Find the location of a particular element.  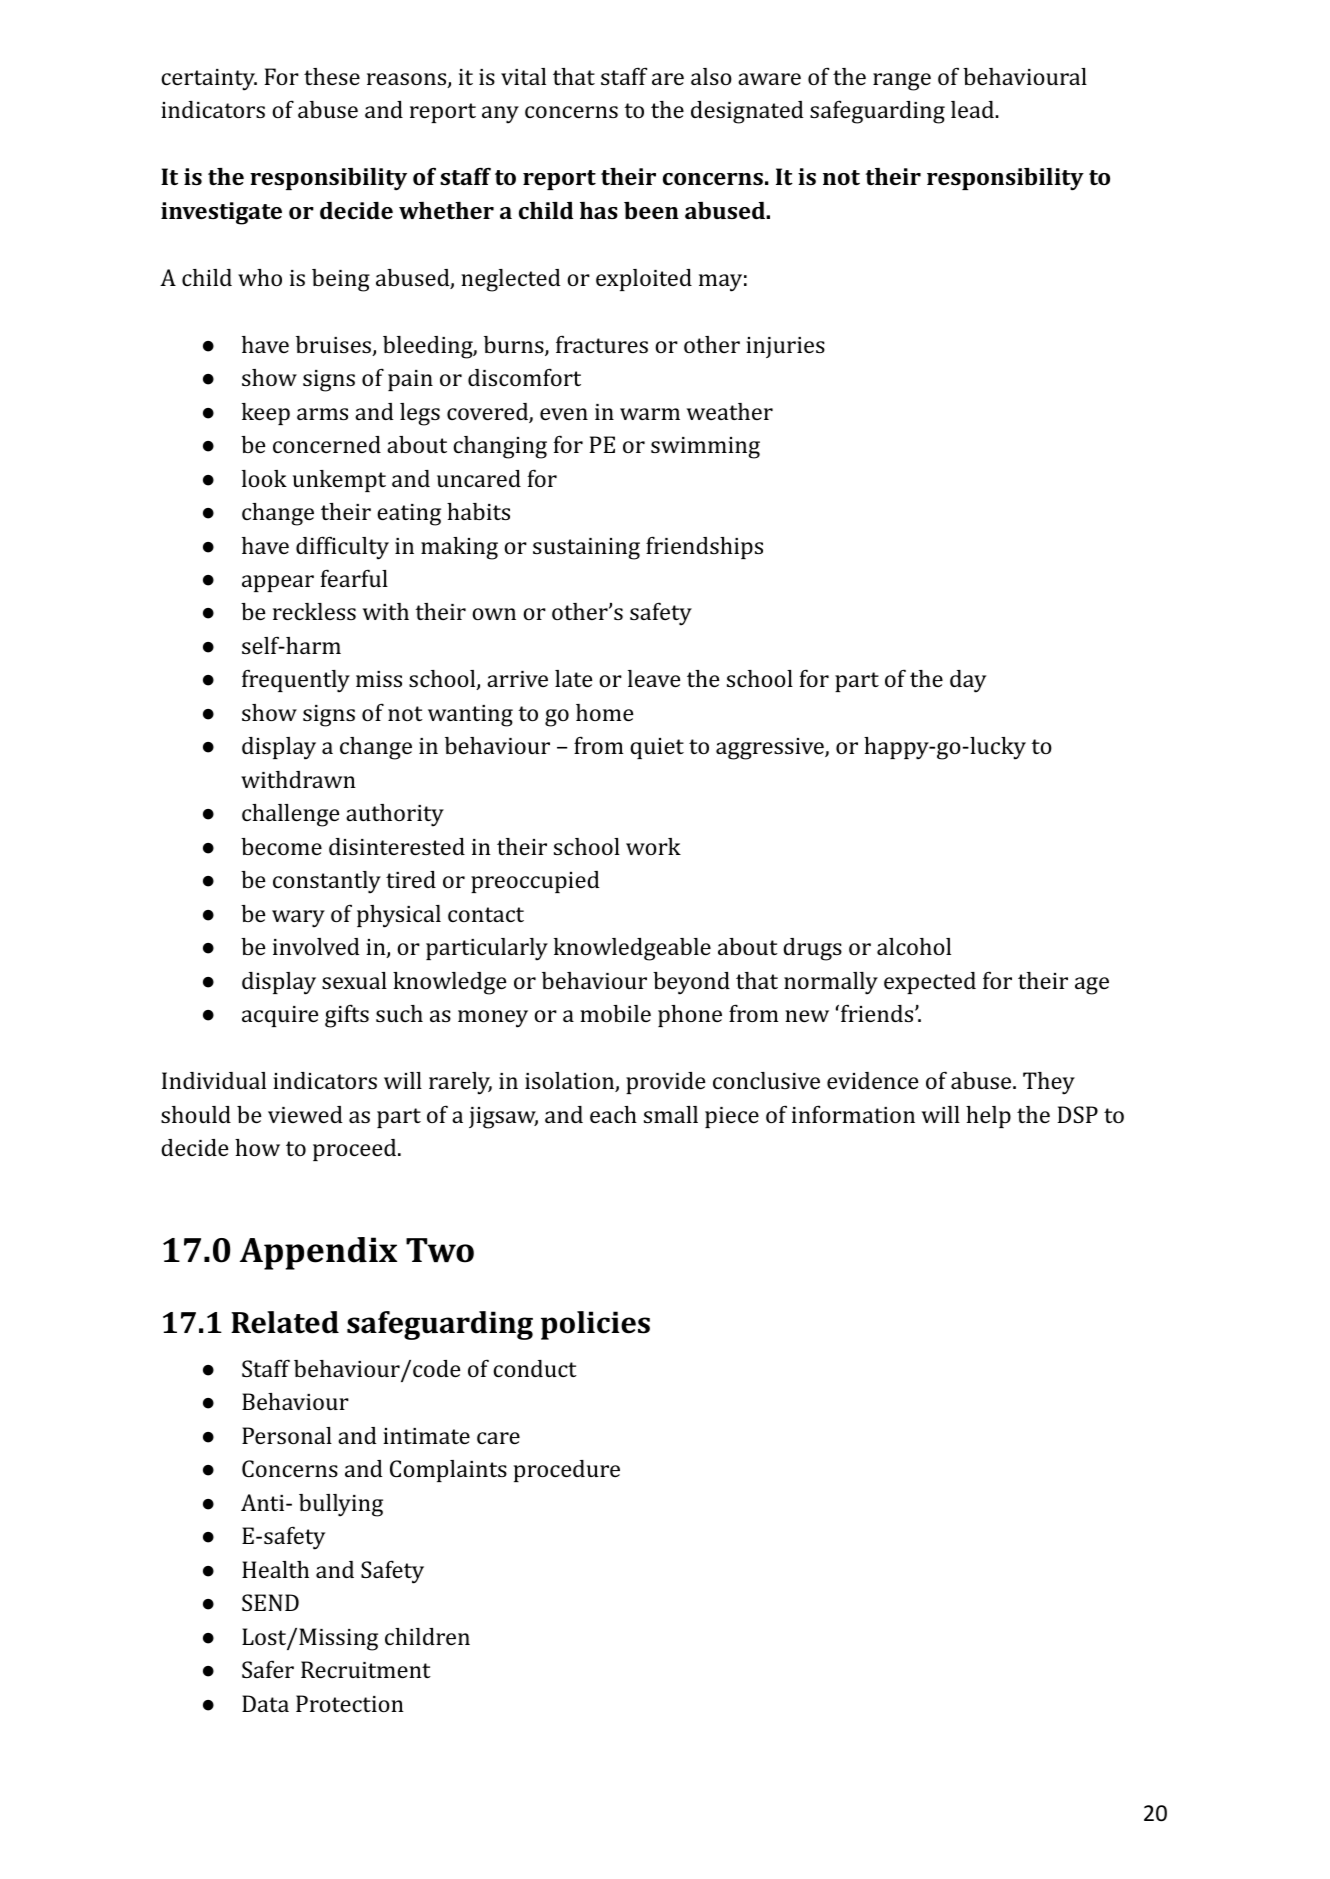

constantly is located at coordinates (327, 882).
